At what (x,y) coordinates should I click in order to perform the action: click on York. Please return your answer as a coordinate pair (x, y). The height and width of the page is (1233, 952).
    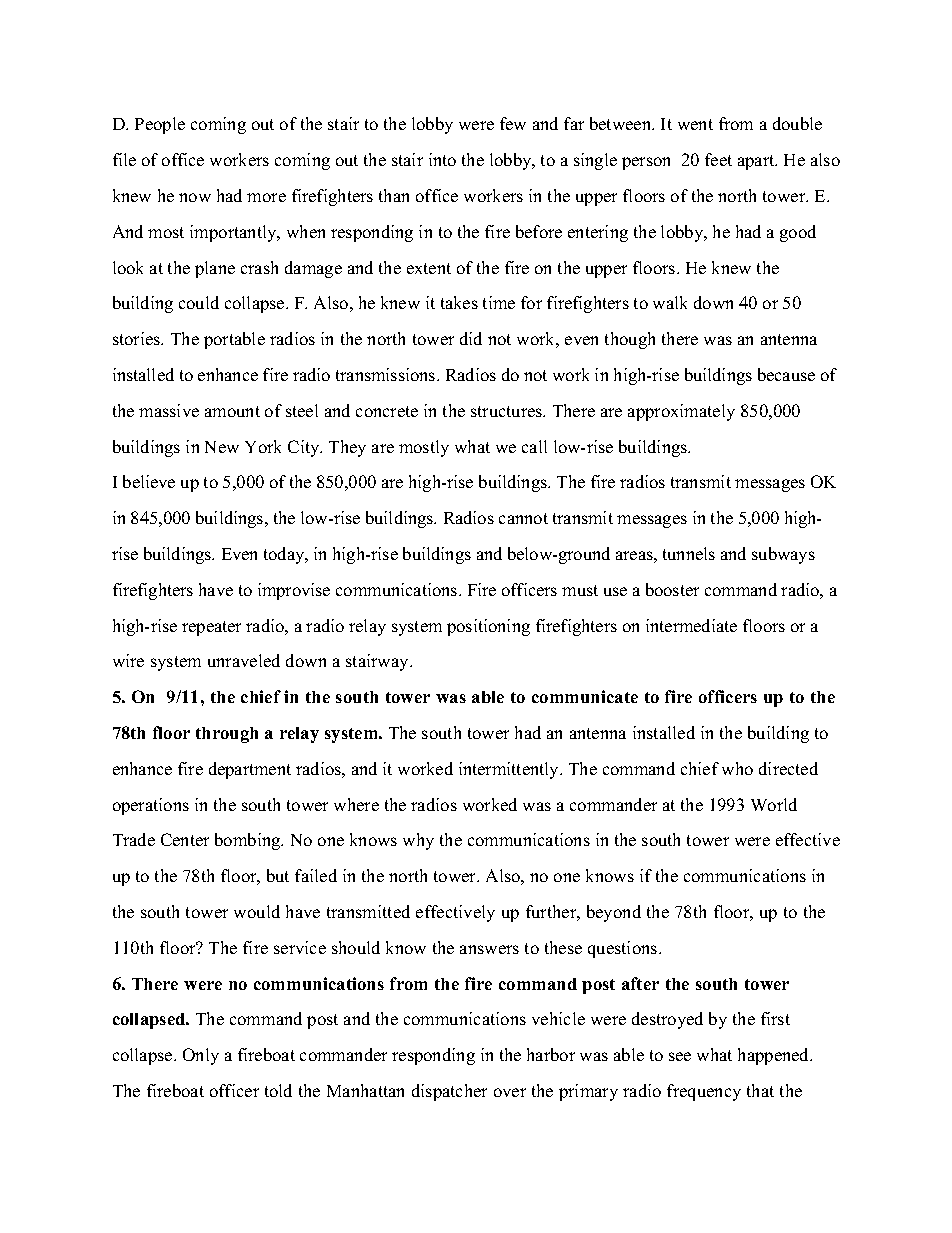
    Looking at the image, I should click on (263, 446).
